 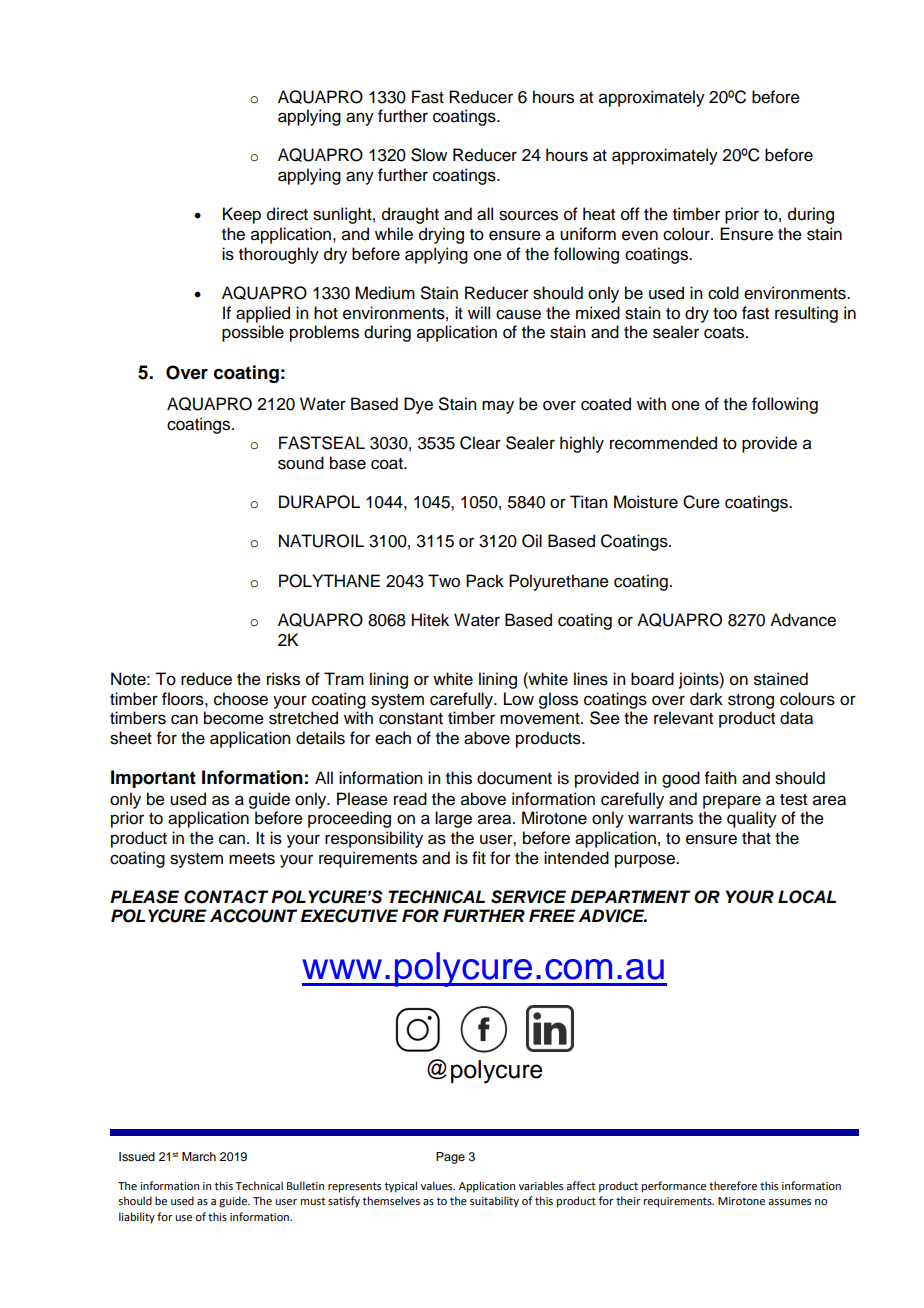 I want to click on Slow, so click(x=429, y=155).
